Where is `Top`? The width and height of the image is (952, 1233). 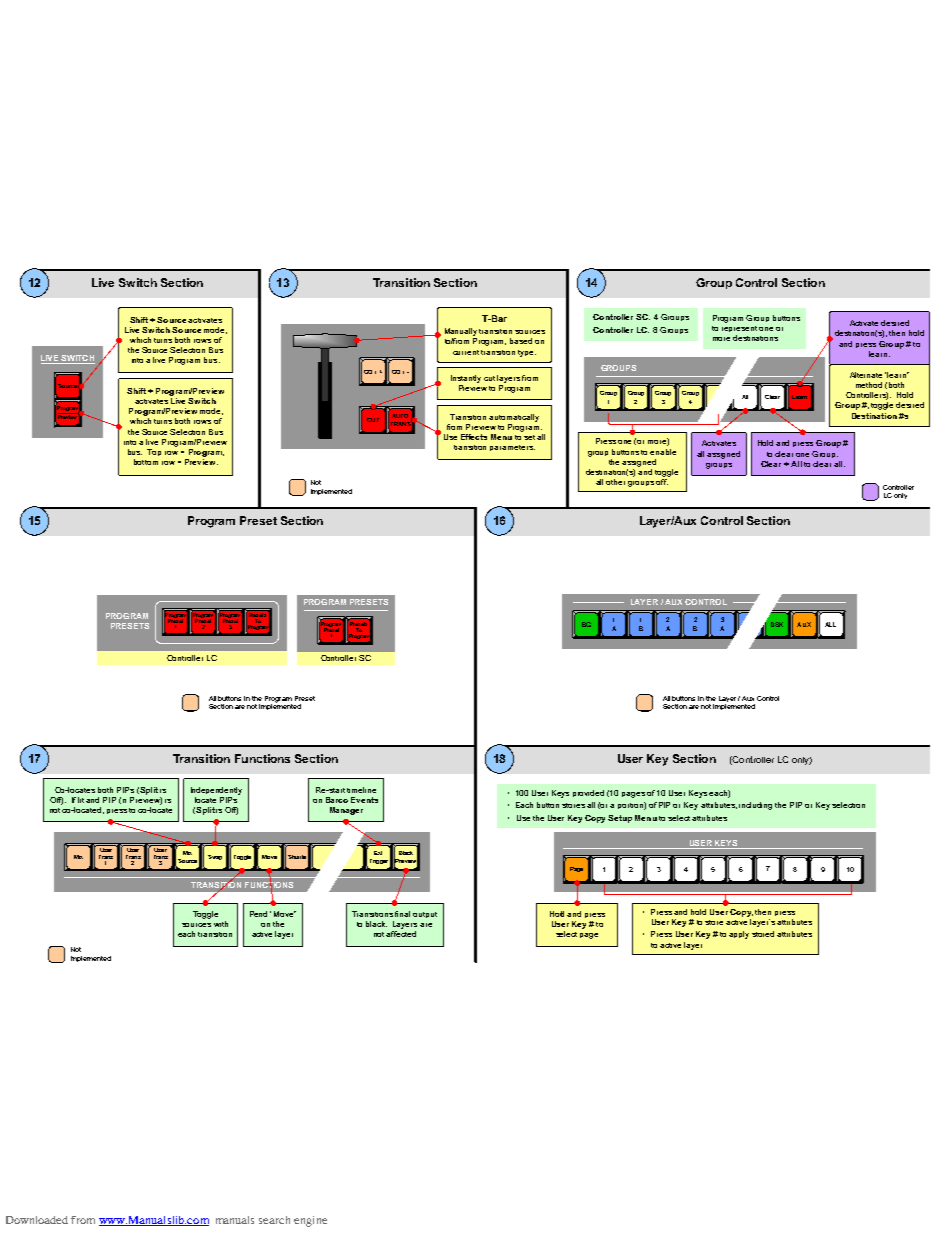 Top is located at coordinates (154, 452).
